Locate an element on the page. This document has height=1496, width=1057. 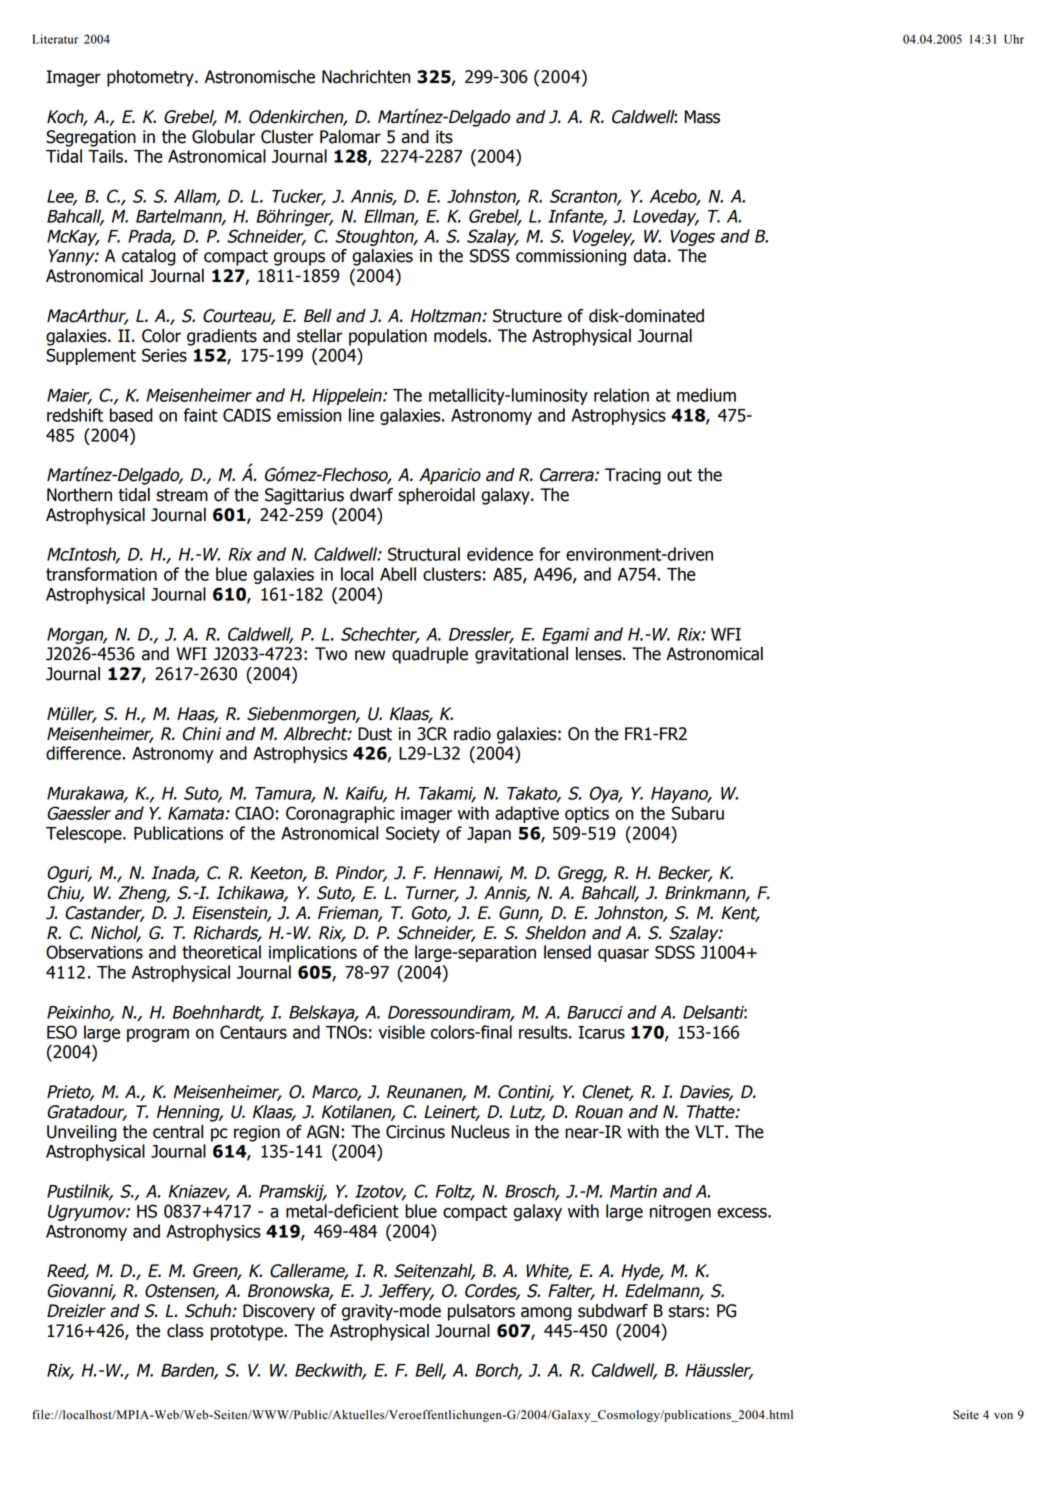
photometry is located at coordinates (151, 78).
